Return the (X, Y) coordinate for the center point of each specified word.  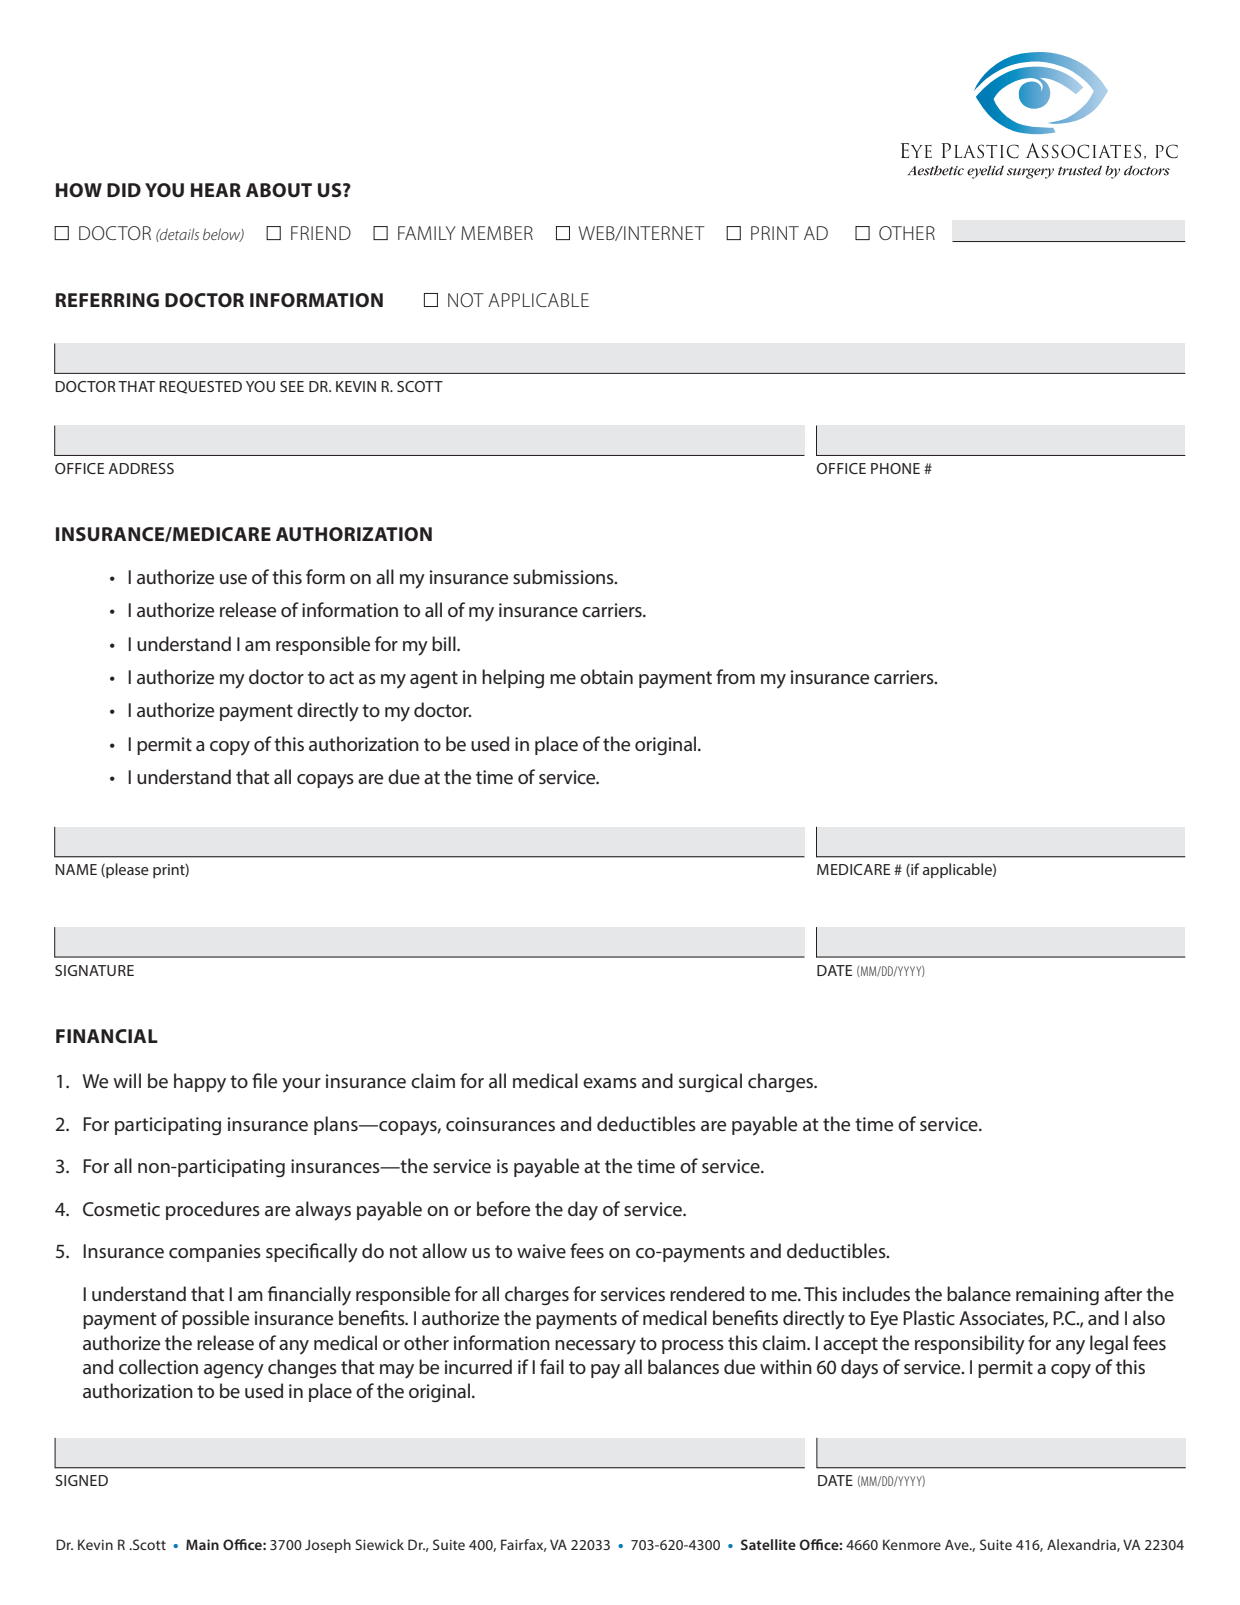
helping (513, 678)
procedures (213, 1210)
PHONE (895, 468)
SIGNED (82, 1480)
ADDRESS (141, 468)
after (1123, 1293)
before (503, 1208)
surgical (710, 1083)
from (735, 676)
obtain (606, 676)
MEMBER (497, 233)
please (126, 870)
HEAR (216, 190)
